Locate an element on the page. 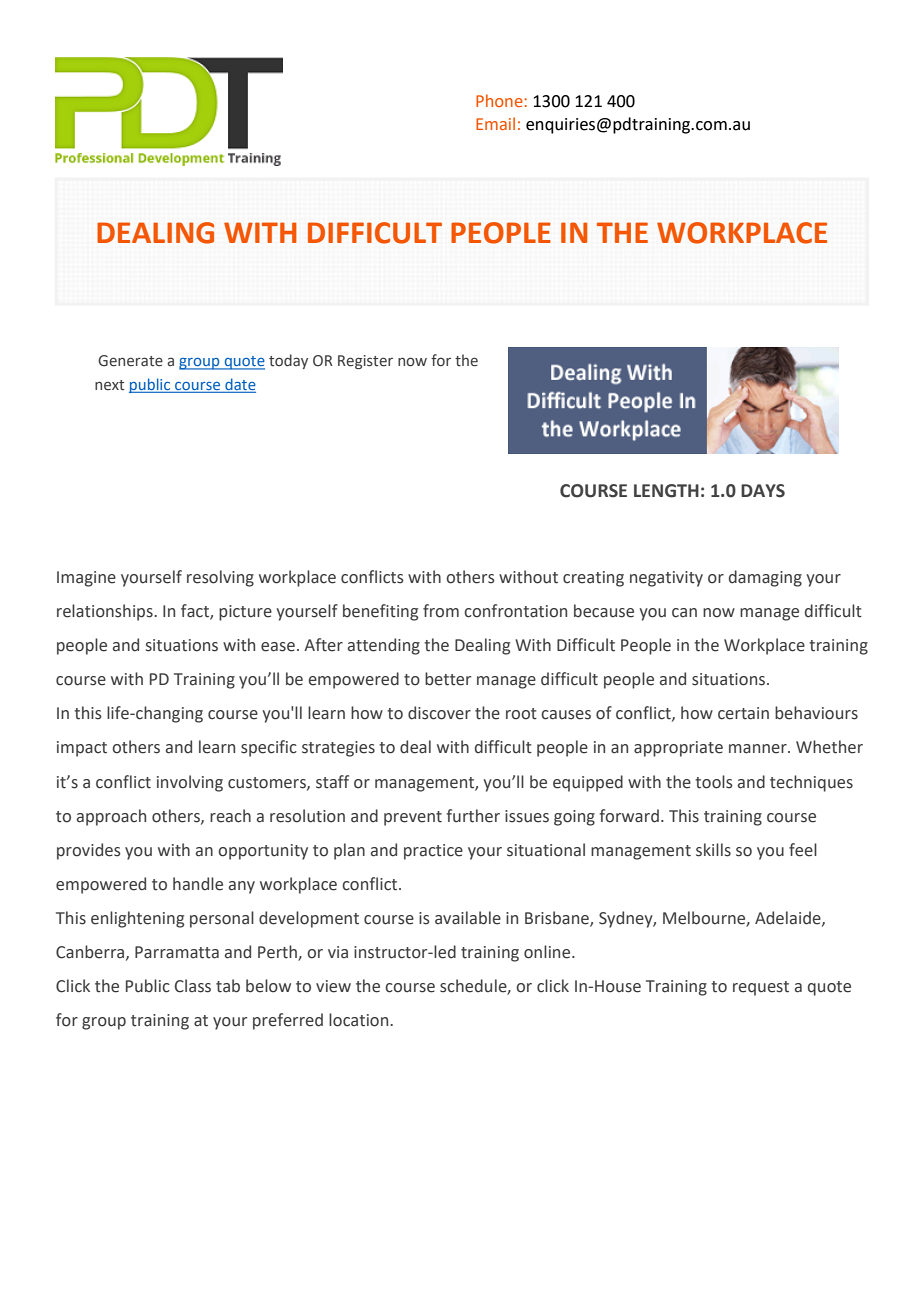 Image resolution: width=924 pixels, height=1308 pixels. Phone is located at coordinates (499, 100).
